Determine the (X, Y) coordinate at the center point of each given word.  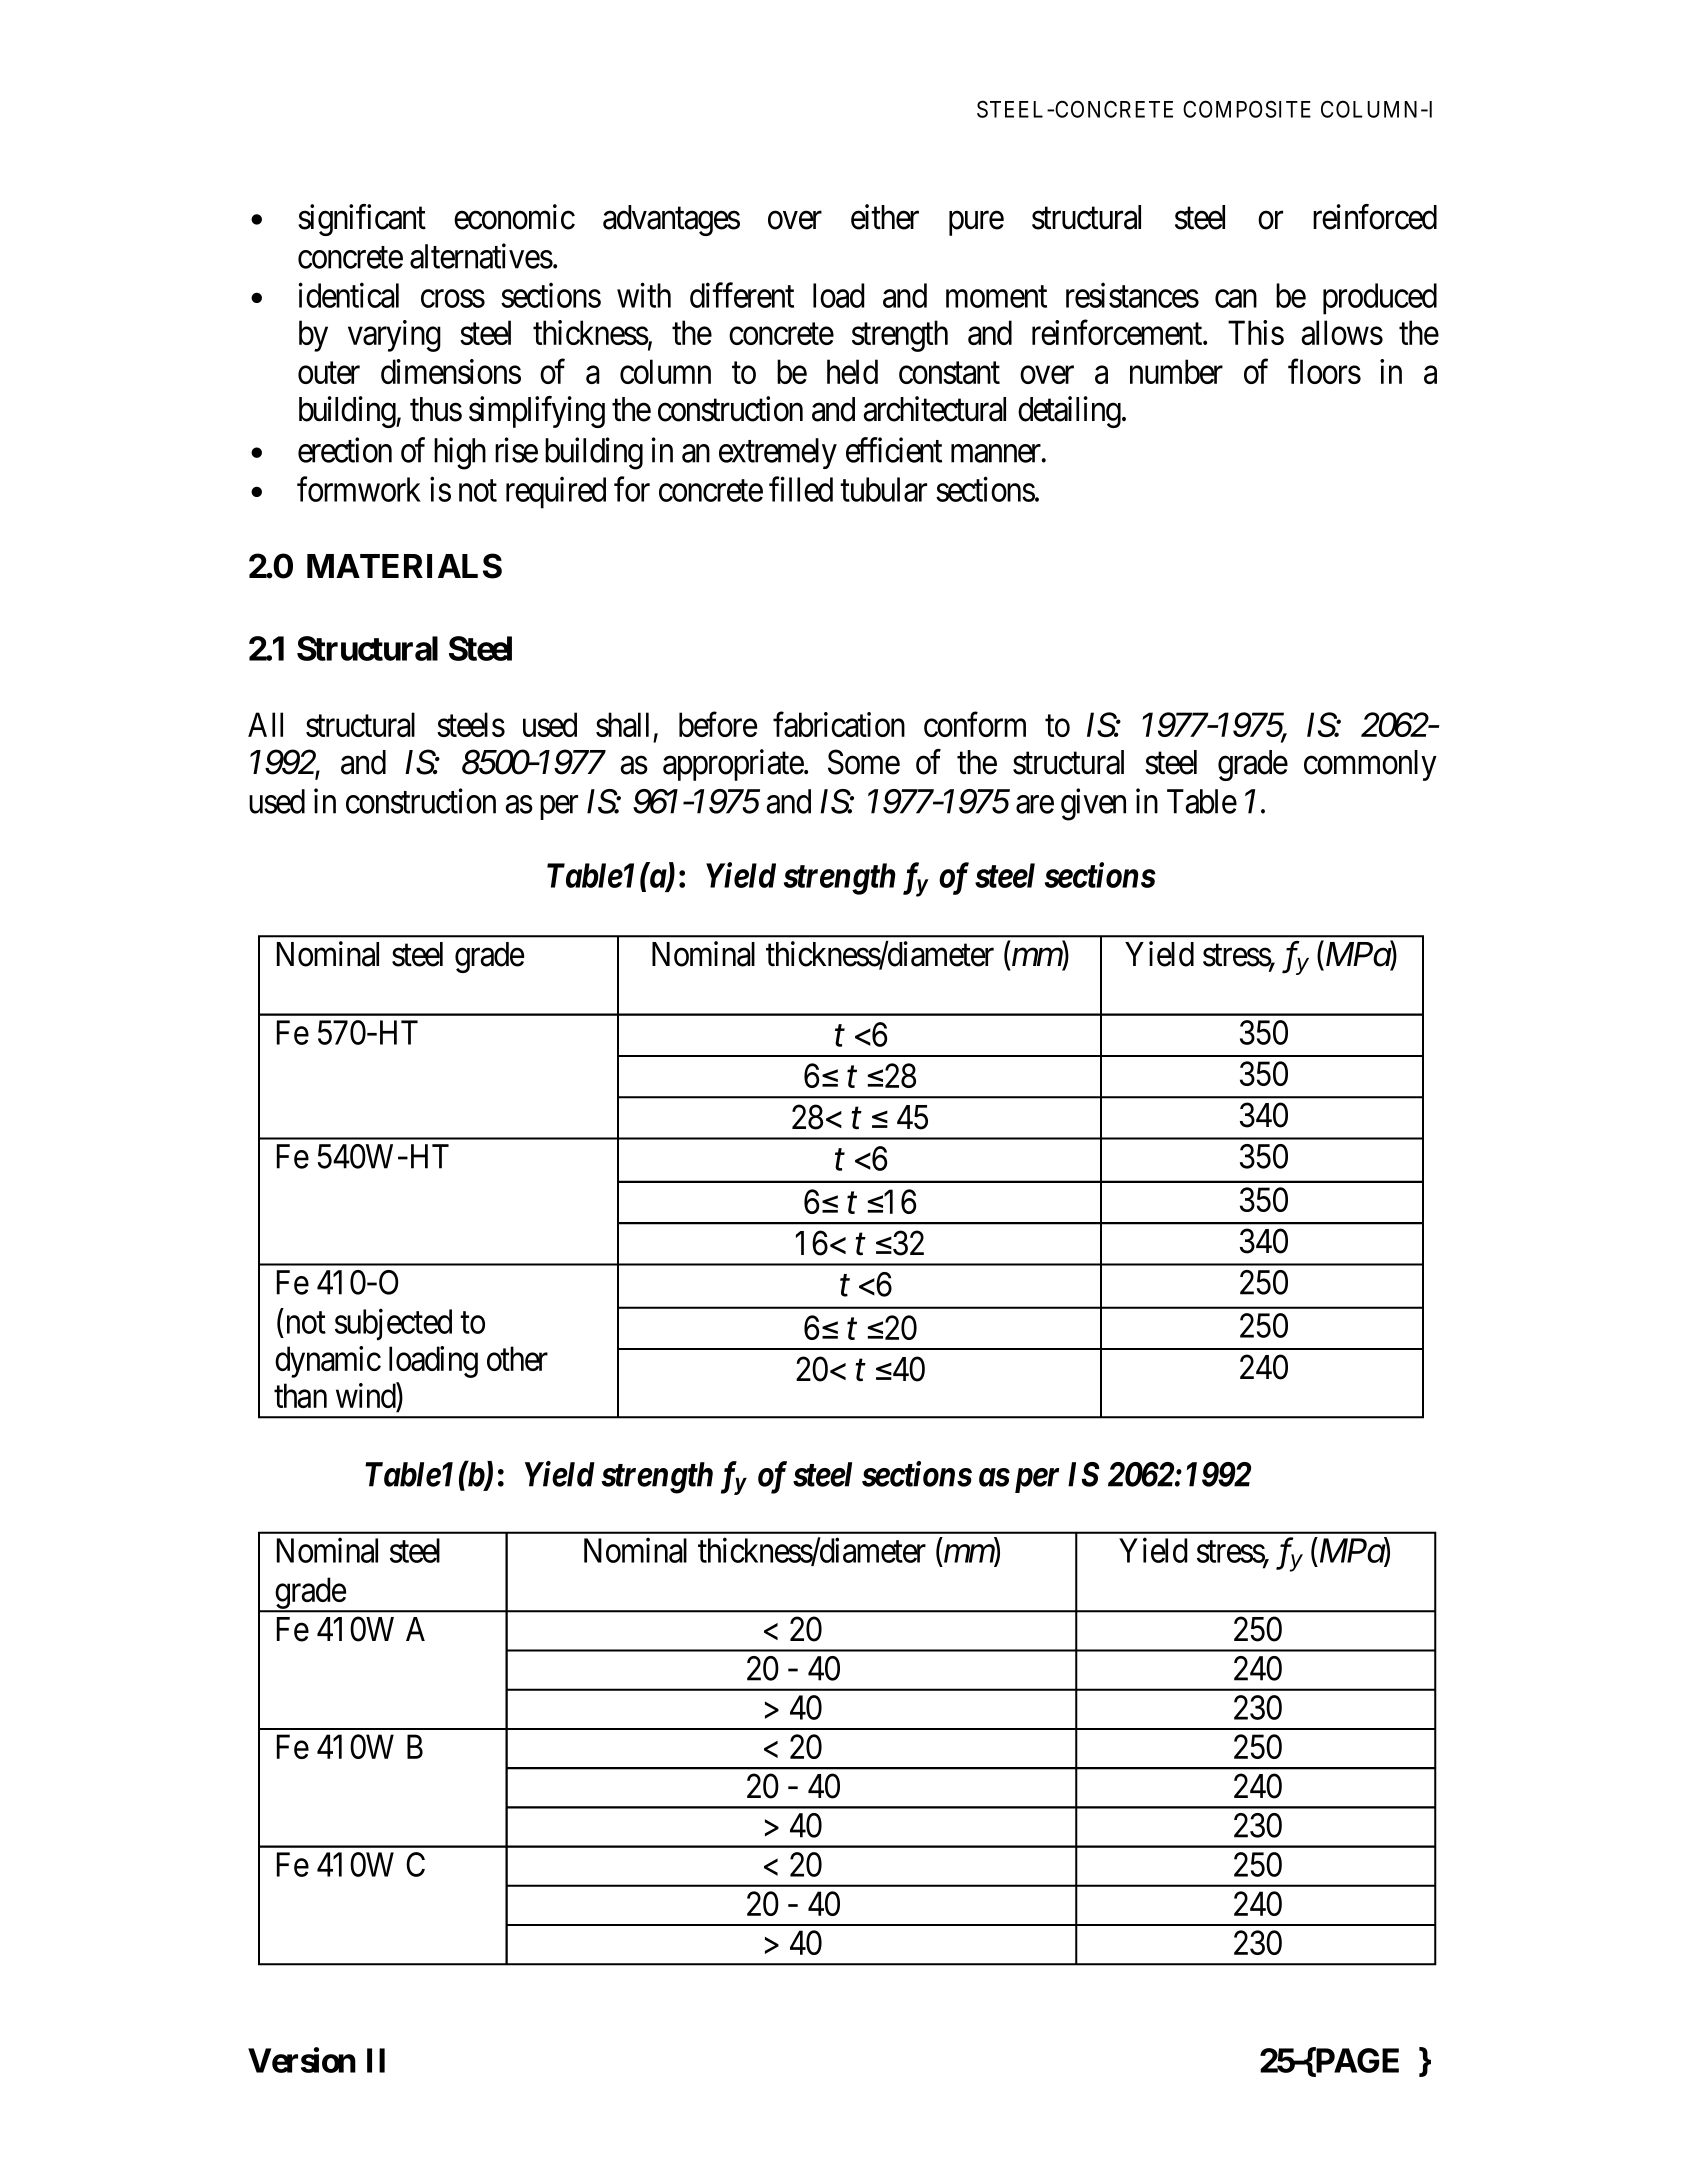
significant (362, 220)
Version (302, 2060)
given (1093, 804)
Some (864, 762)
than (300, 1395)
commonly (1370, 765)
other (517, 1358)
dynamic (328, 1362)
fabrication (839, 724)
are (1035, 805)
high (460, 453)
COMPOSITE (1247, 109)
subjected (393, 1325)
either (885, 217)
